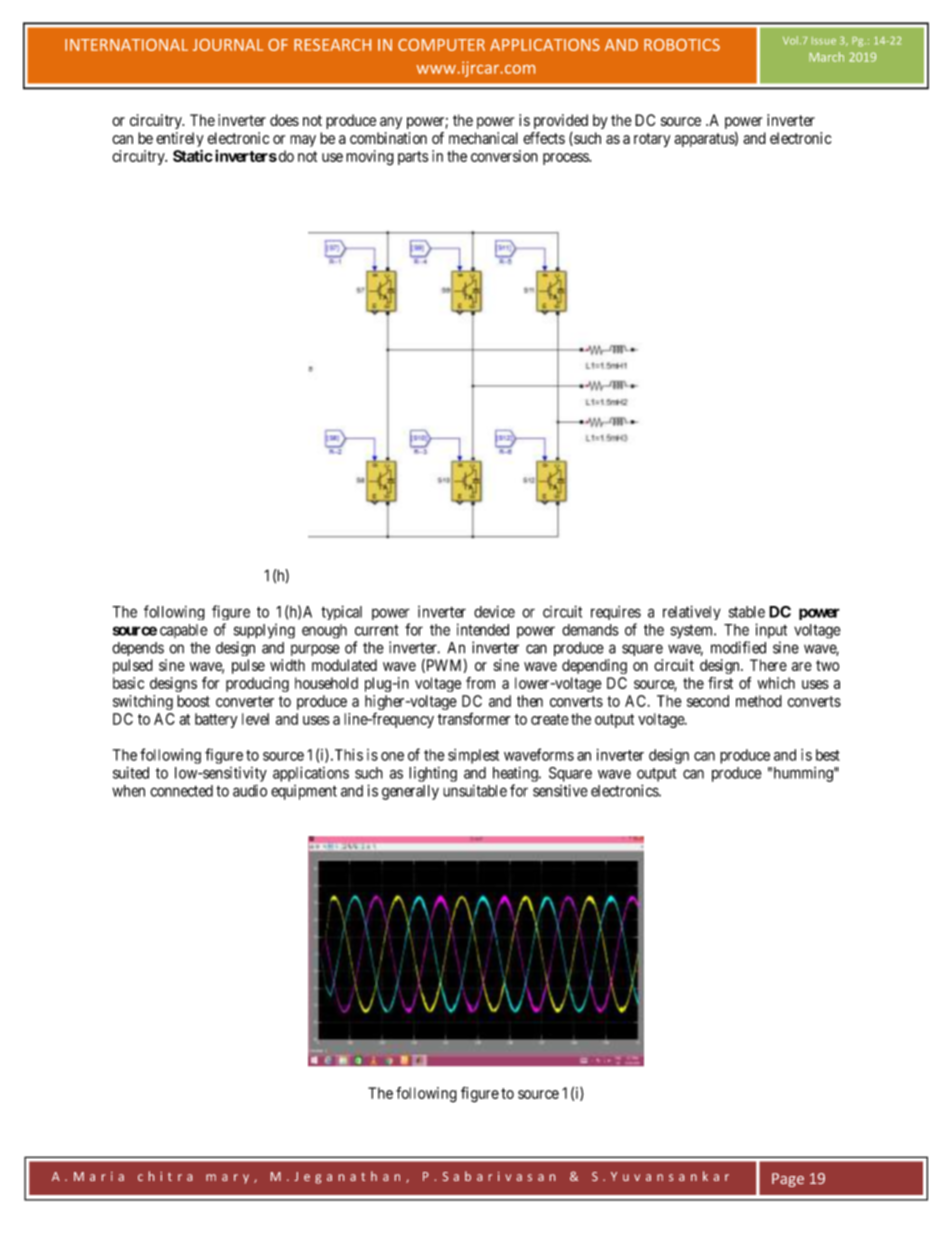  Describe the element at coordinates (682, 45) in the screenshot. I see `ROBOTICS` at that location.
